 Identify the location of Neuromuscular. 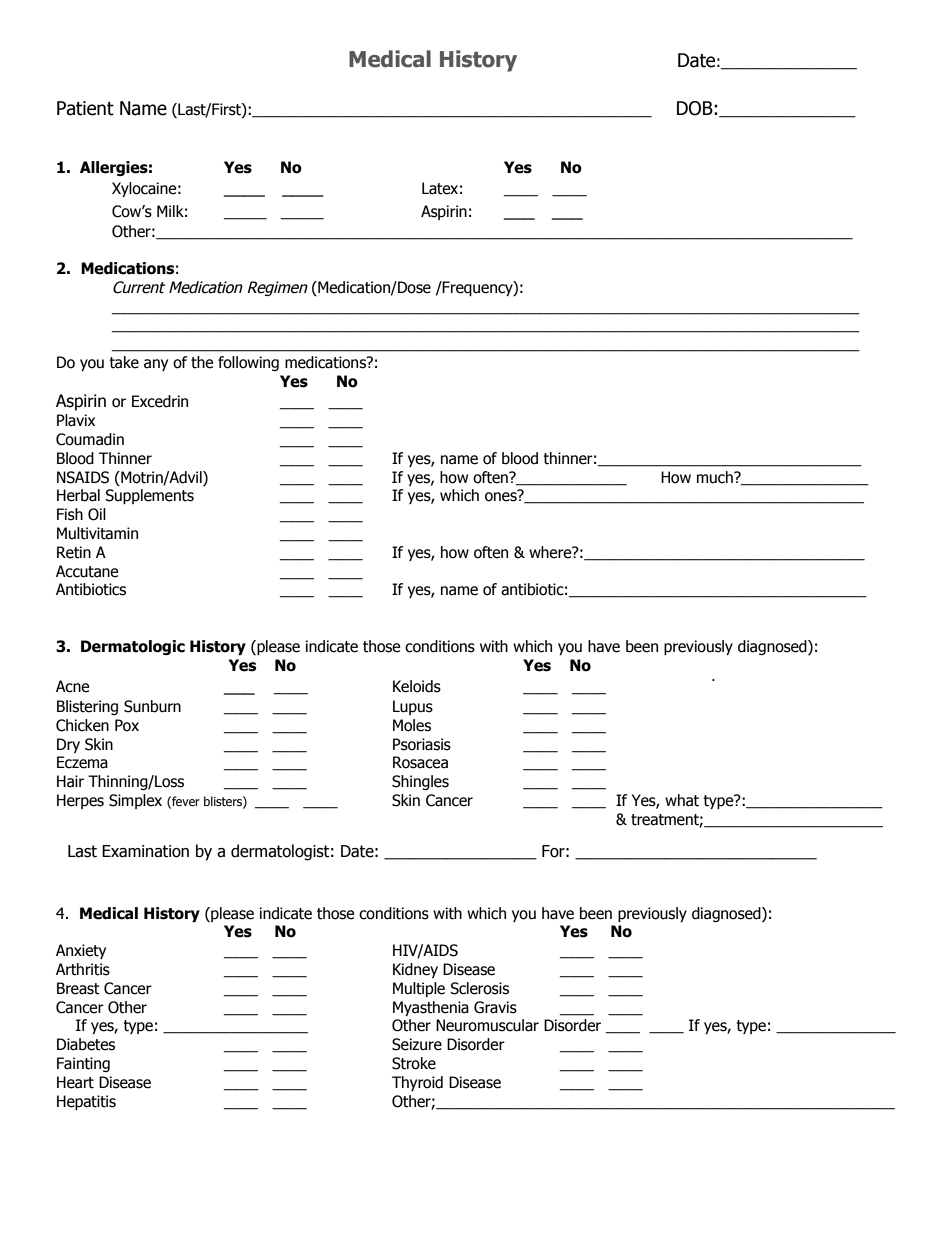
(487, 1025).
